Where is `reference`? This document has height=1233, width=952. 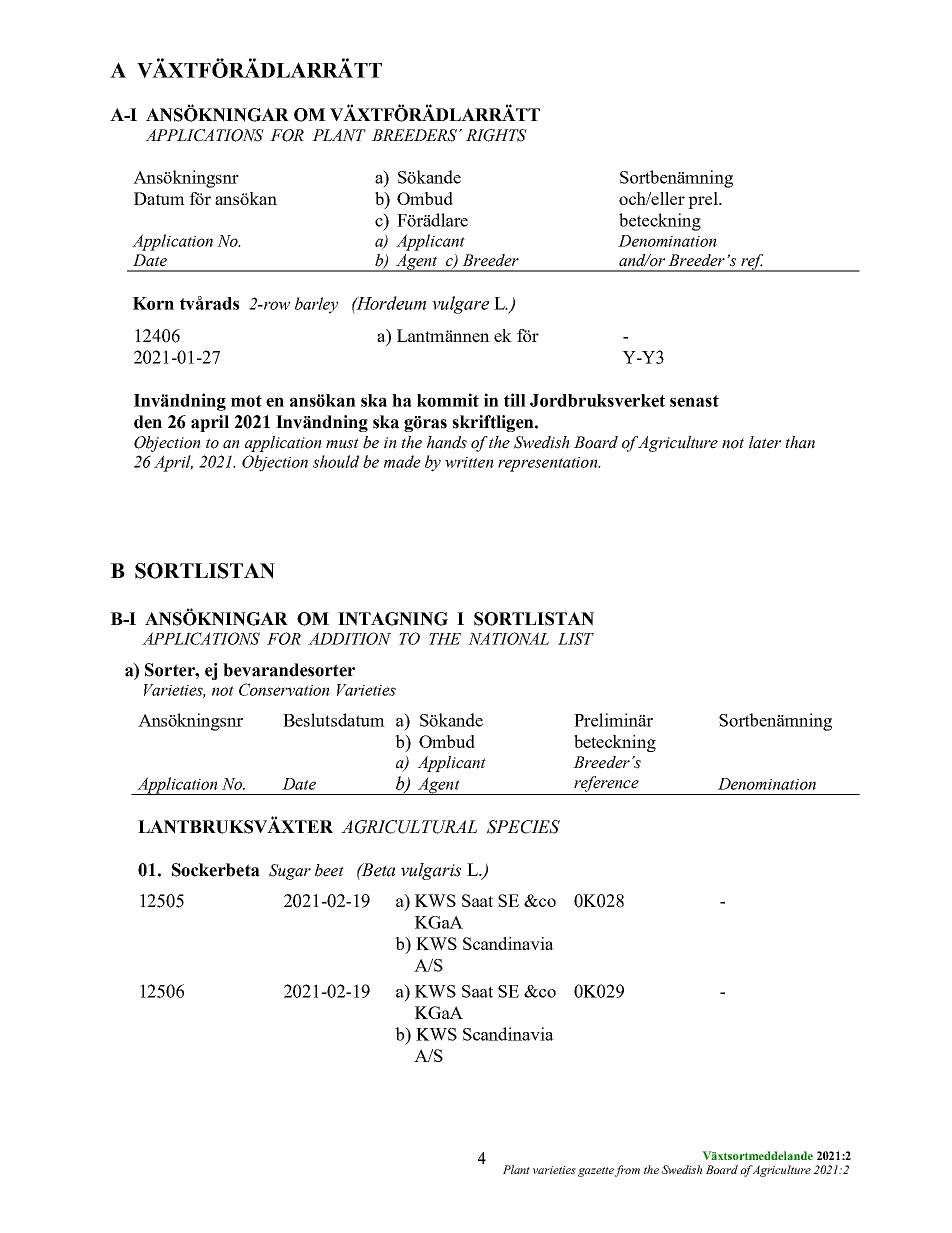
reference is located at coordinates (606, 784).
